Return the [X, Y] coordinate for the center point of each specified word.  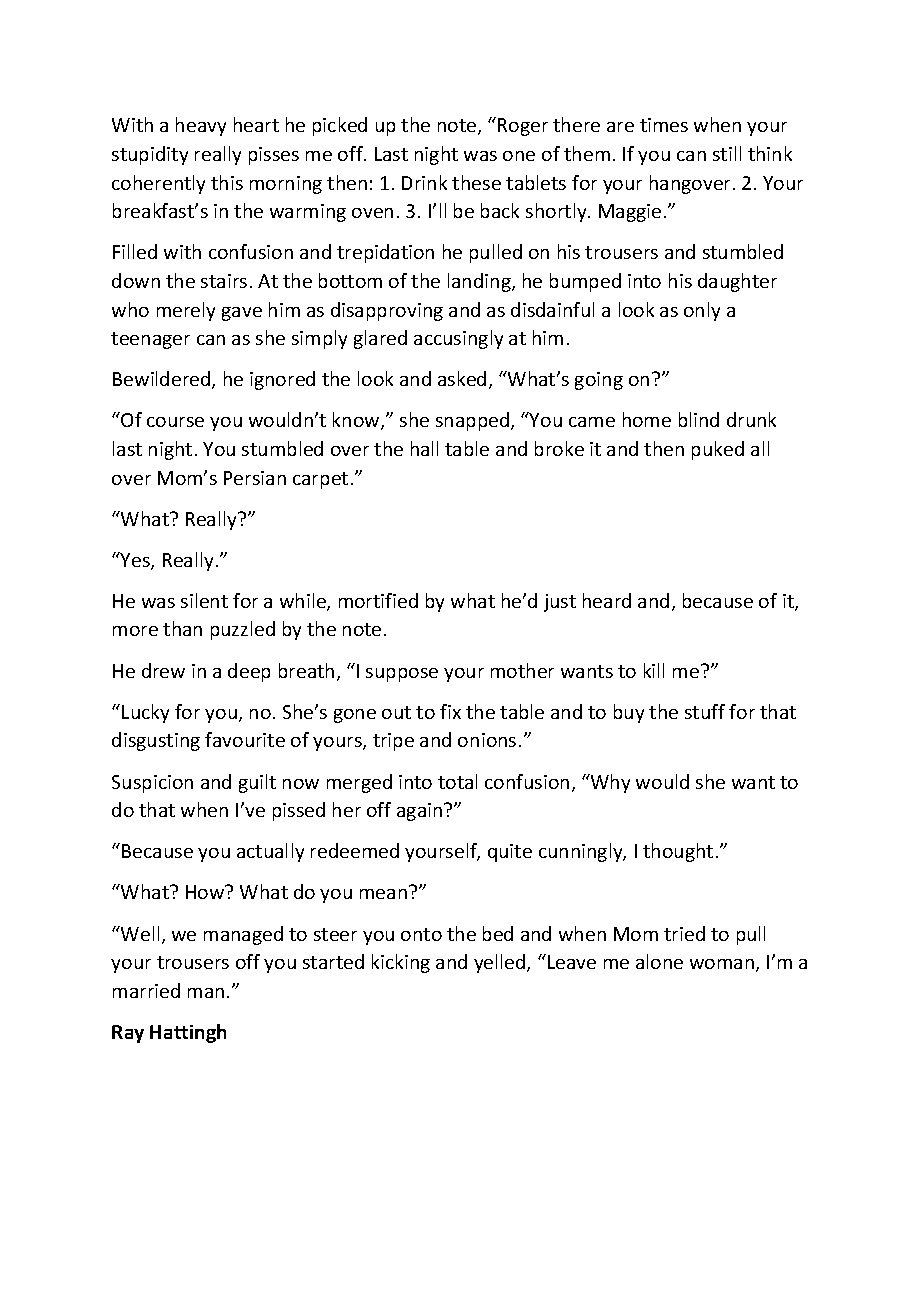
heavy [201, 126]
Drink [424, 182]
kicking [401, 963]
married [146, 990]
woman [723, 965]
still [727, 153]
